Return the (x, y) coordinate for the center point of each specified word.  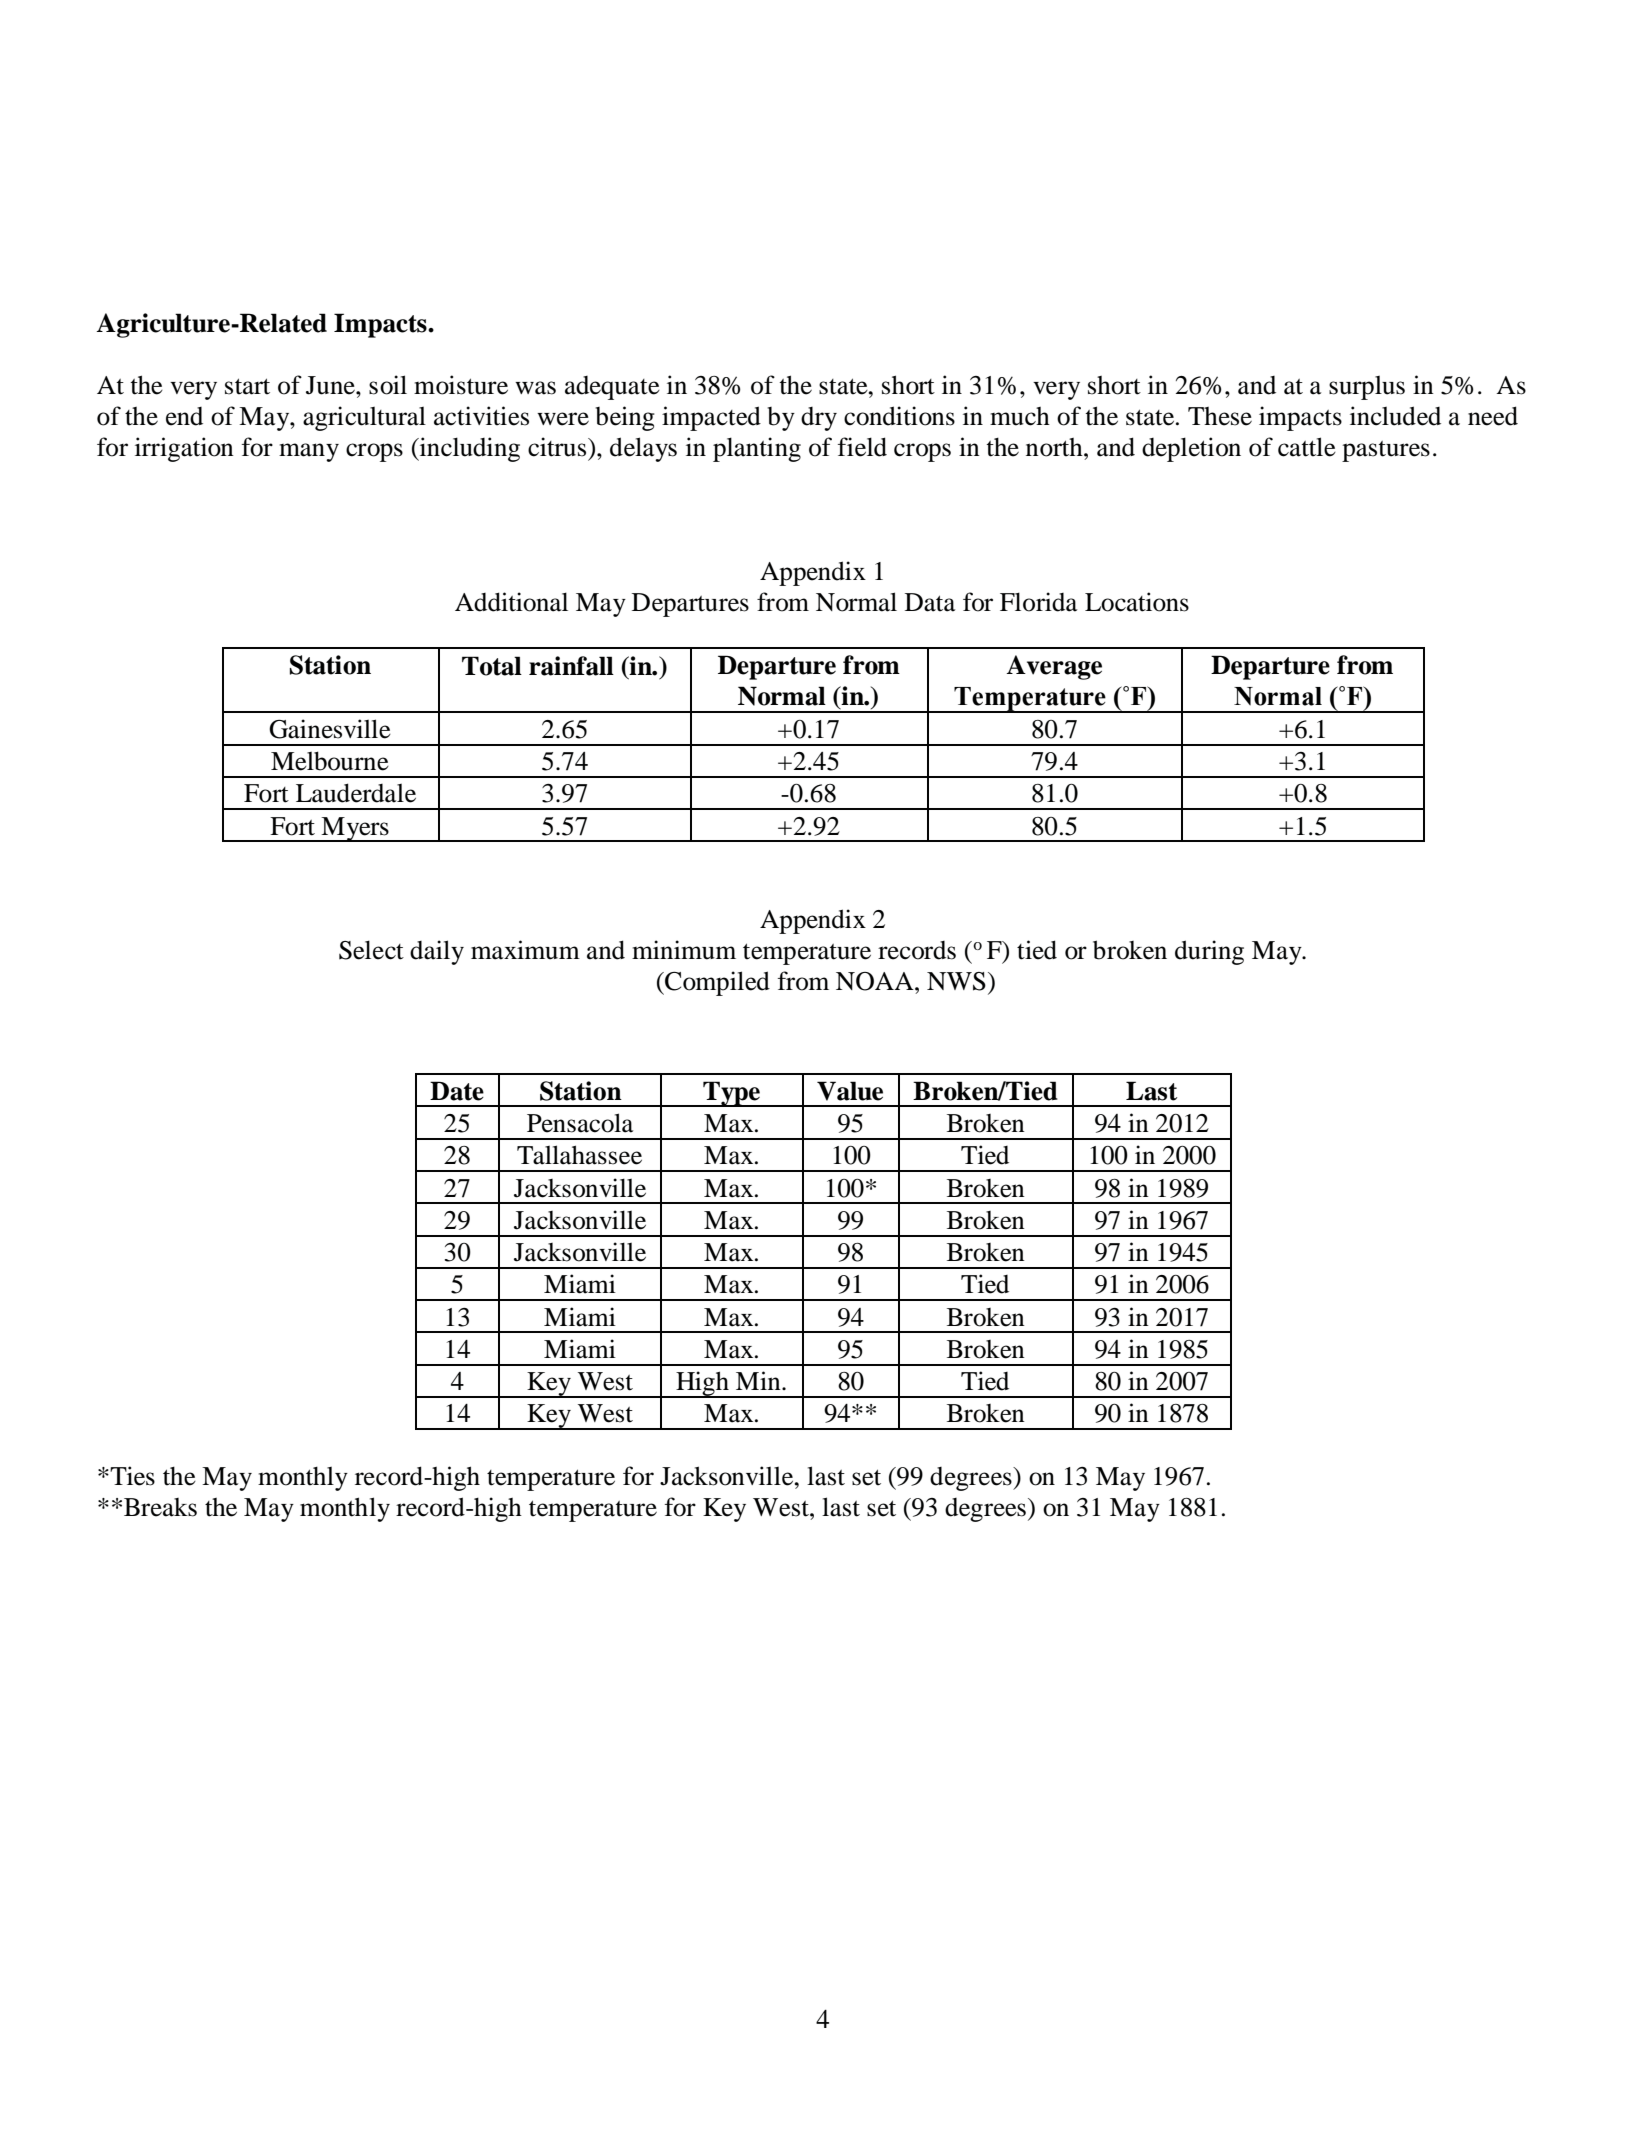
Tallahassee (579, 1155)
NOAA (876, 981)
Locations (1137, 602)
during (1209, 952)
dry (819, 419)
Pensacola (580, 1123)
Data (930, 602)
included (1395, 416)
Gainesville (330, 729)
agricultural (364, 418)
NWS (956, 981)
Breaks (160, 1507)
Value (850, 1091)
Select (371, 950)
